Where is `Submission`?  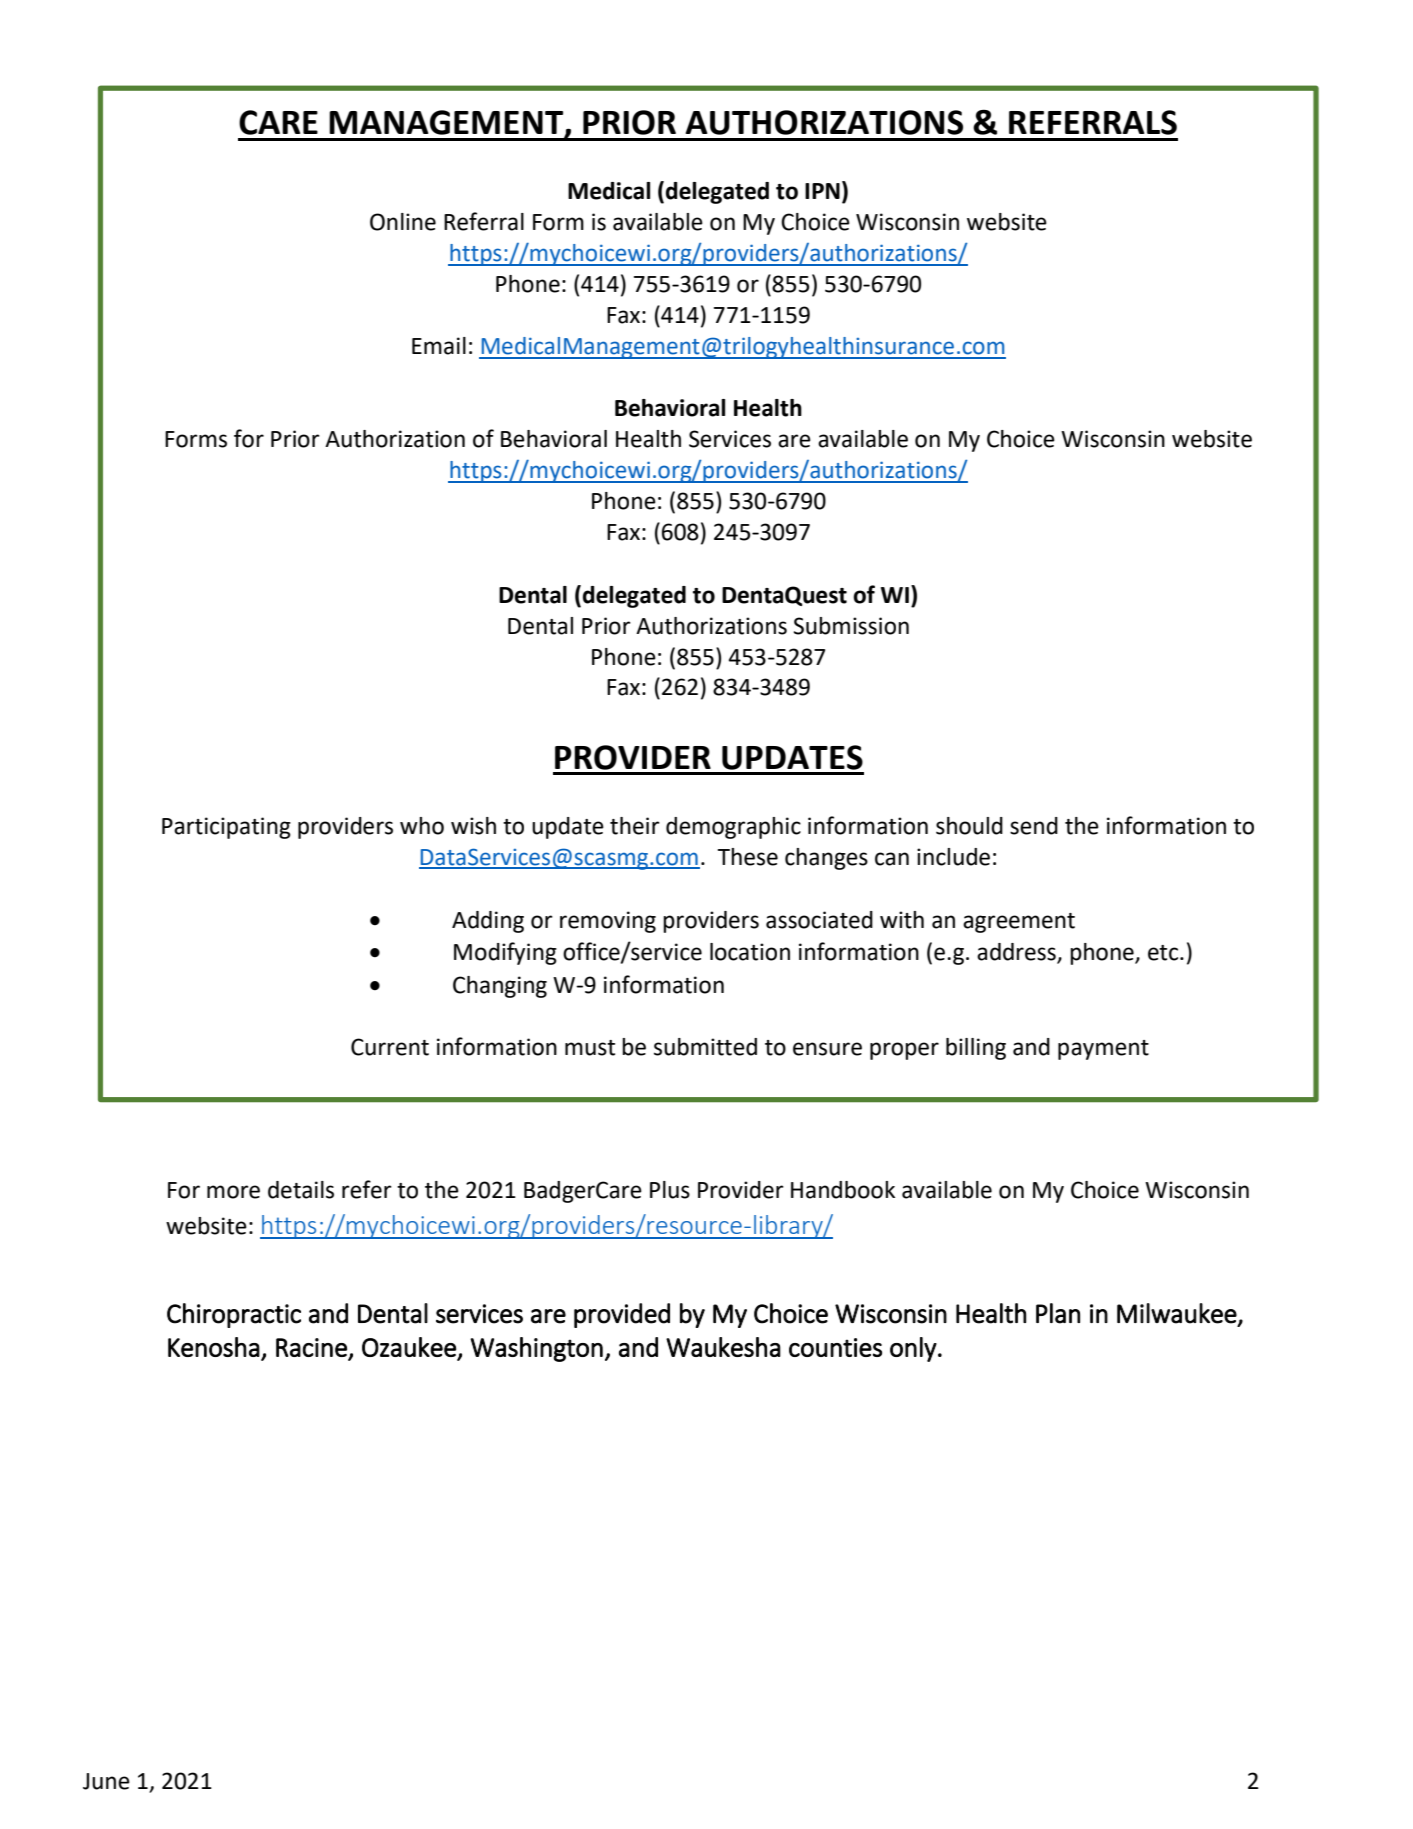 Submission is located at coordinates (851, 626).
